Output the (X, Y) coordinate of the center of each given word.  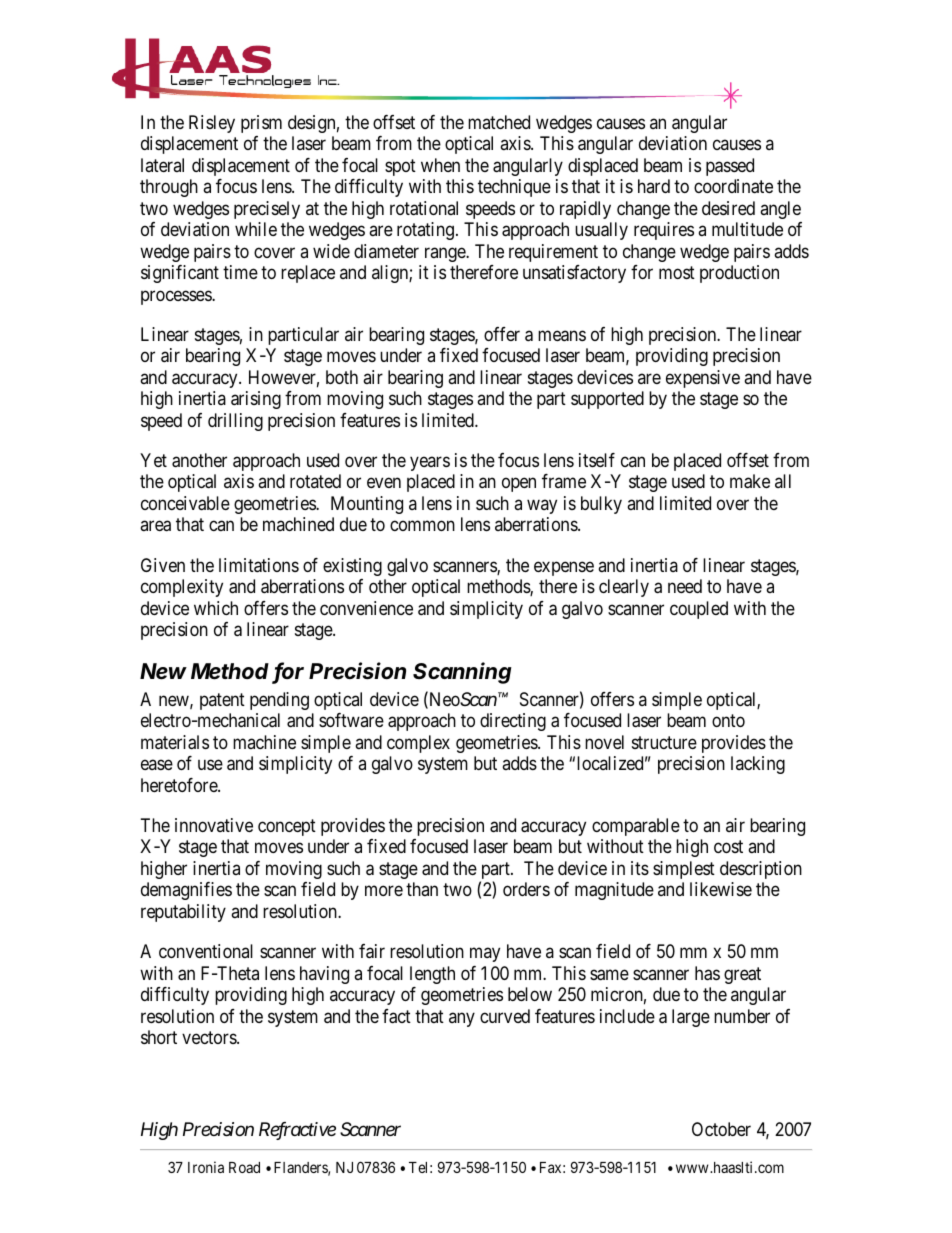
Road (244, 1167)
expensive (703, 379)
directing (513, 722)
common (422, 526)
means (562, 336)
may (485, 954)
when (440, 165)
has (707, 973)
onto (728, 721)
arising (256, 400)
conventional (206, 951)
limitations (259, 565)
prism (261, 124)
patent (222, 701)
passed (730, 167)
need (685, 586)
